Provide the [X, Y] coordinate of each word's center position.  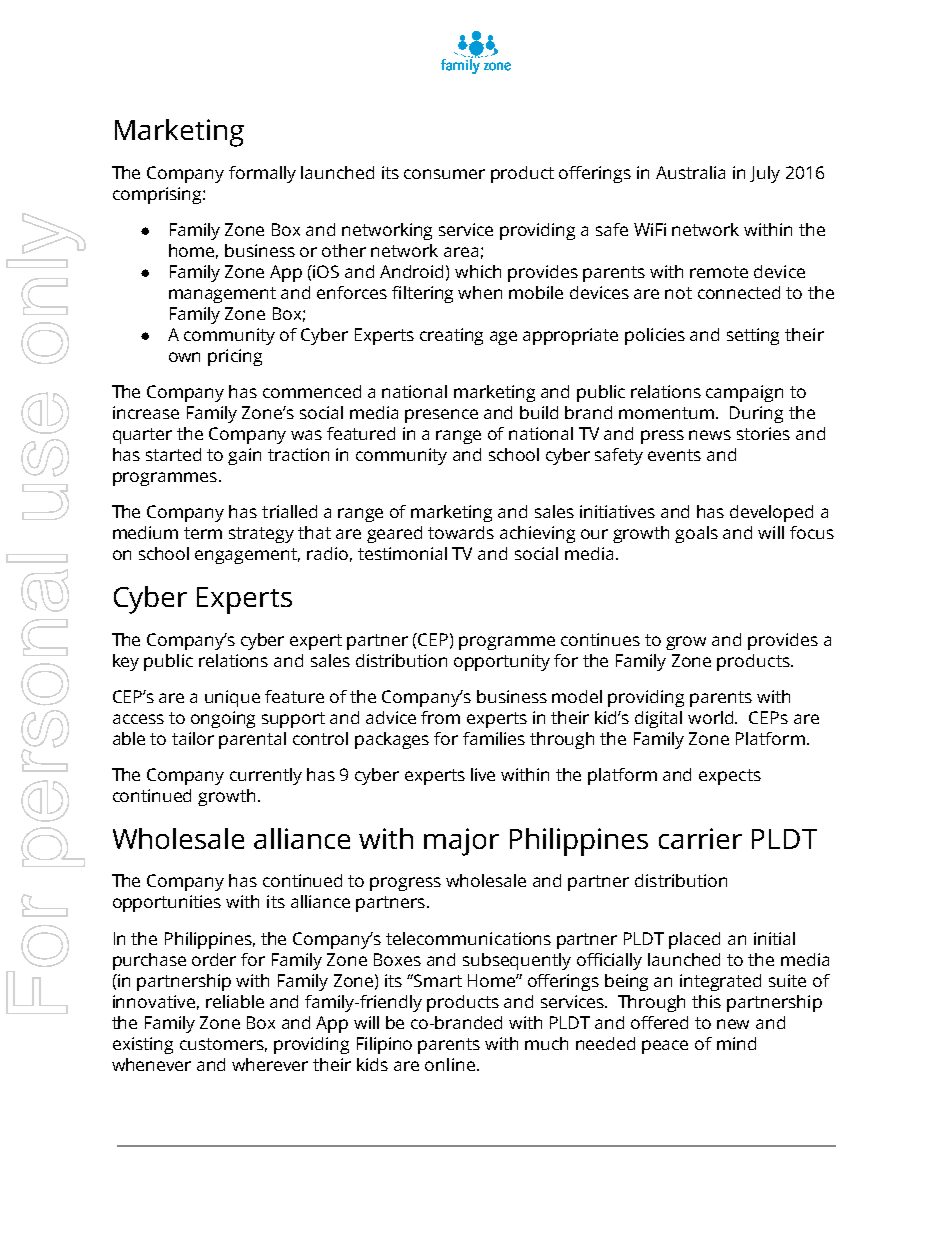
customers [223, 1045]
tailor [193, 738]
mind [736, 1043]
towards [461, 532]
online [450, 1064]
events [674, 455]
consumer [444, 174]
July [765, 174]
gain [244, 456]
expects [730, 777]
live [483, 774]
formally [262, 174]
